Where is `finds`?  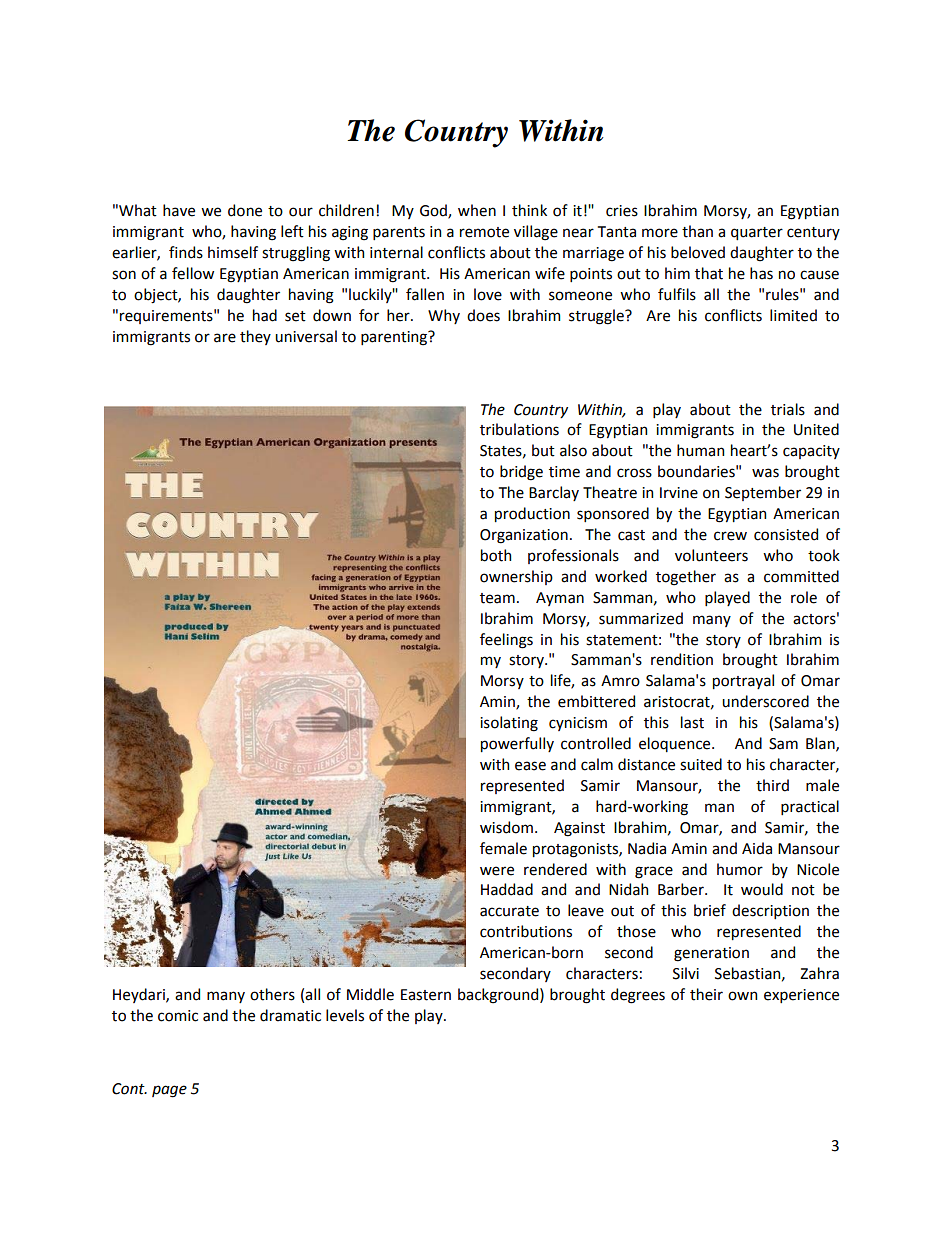
finds is located at coordinates (186, 252).
